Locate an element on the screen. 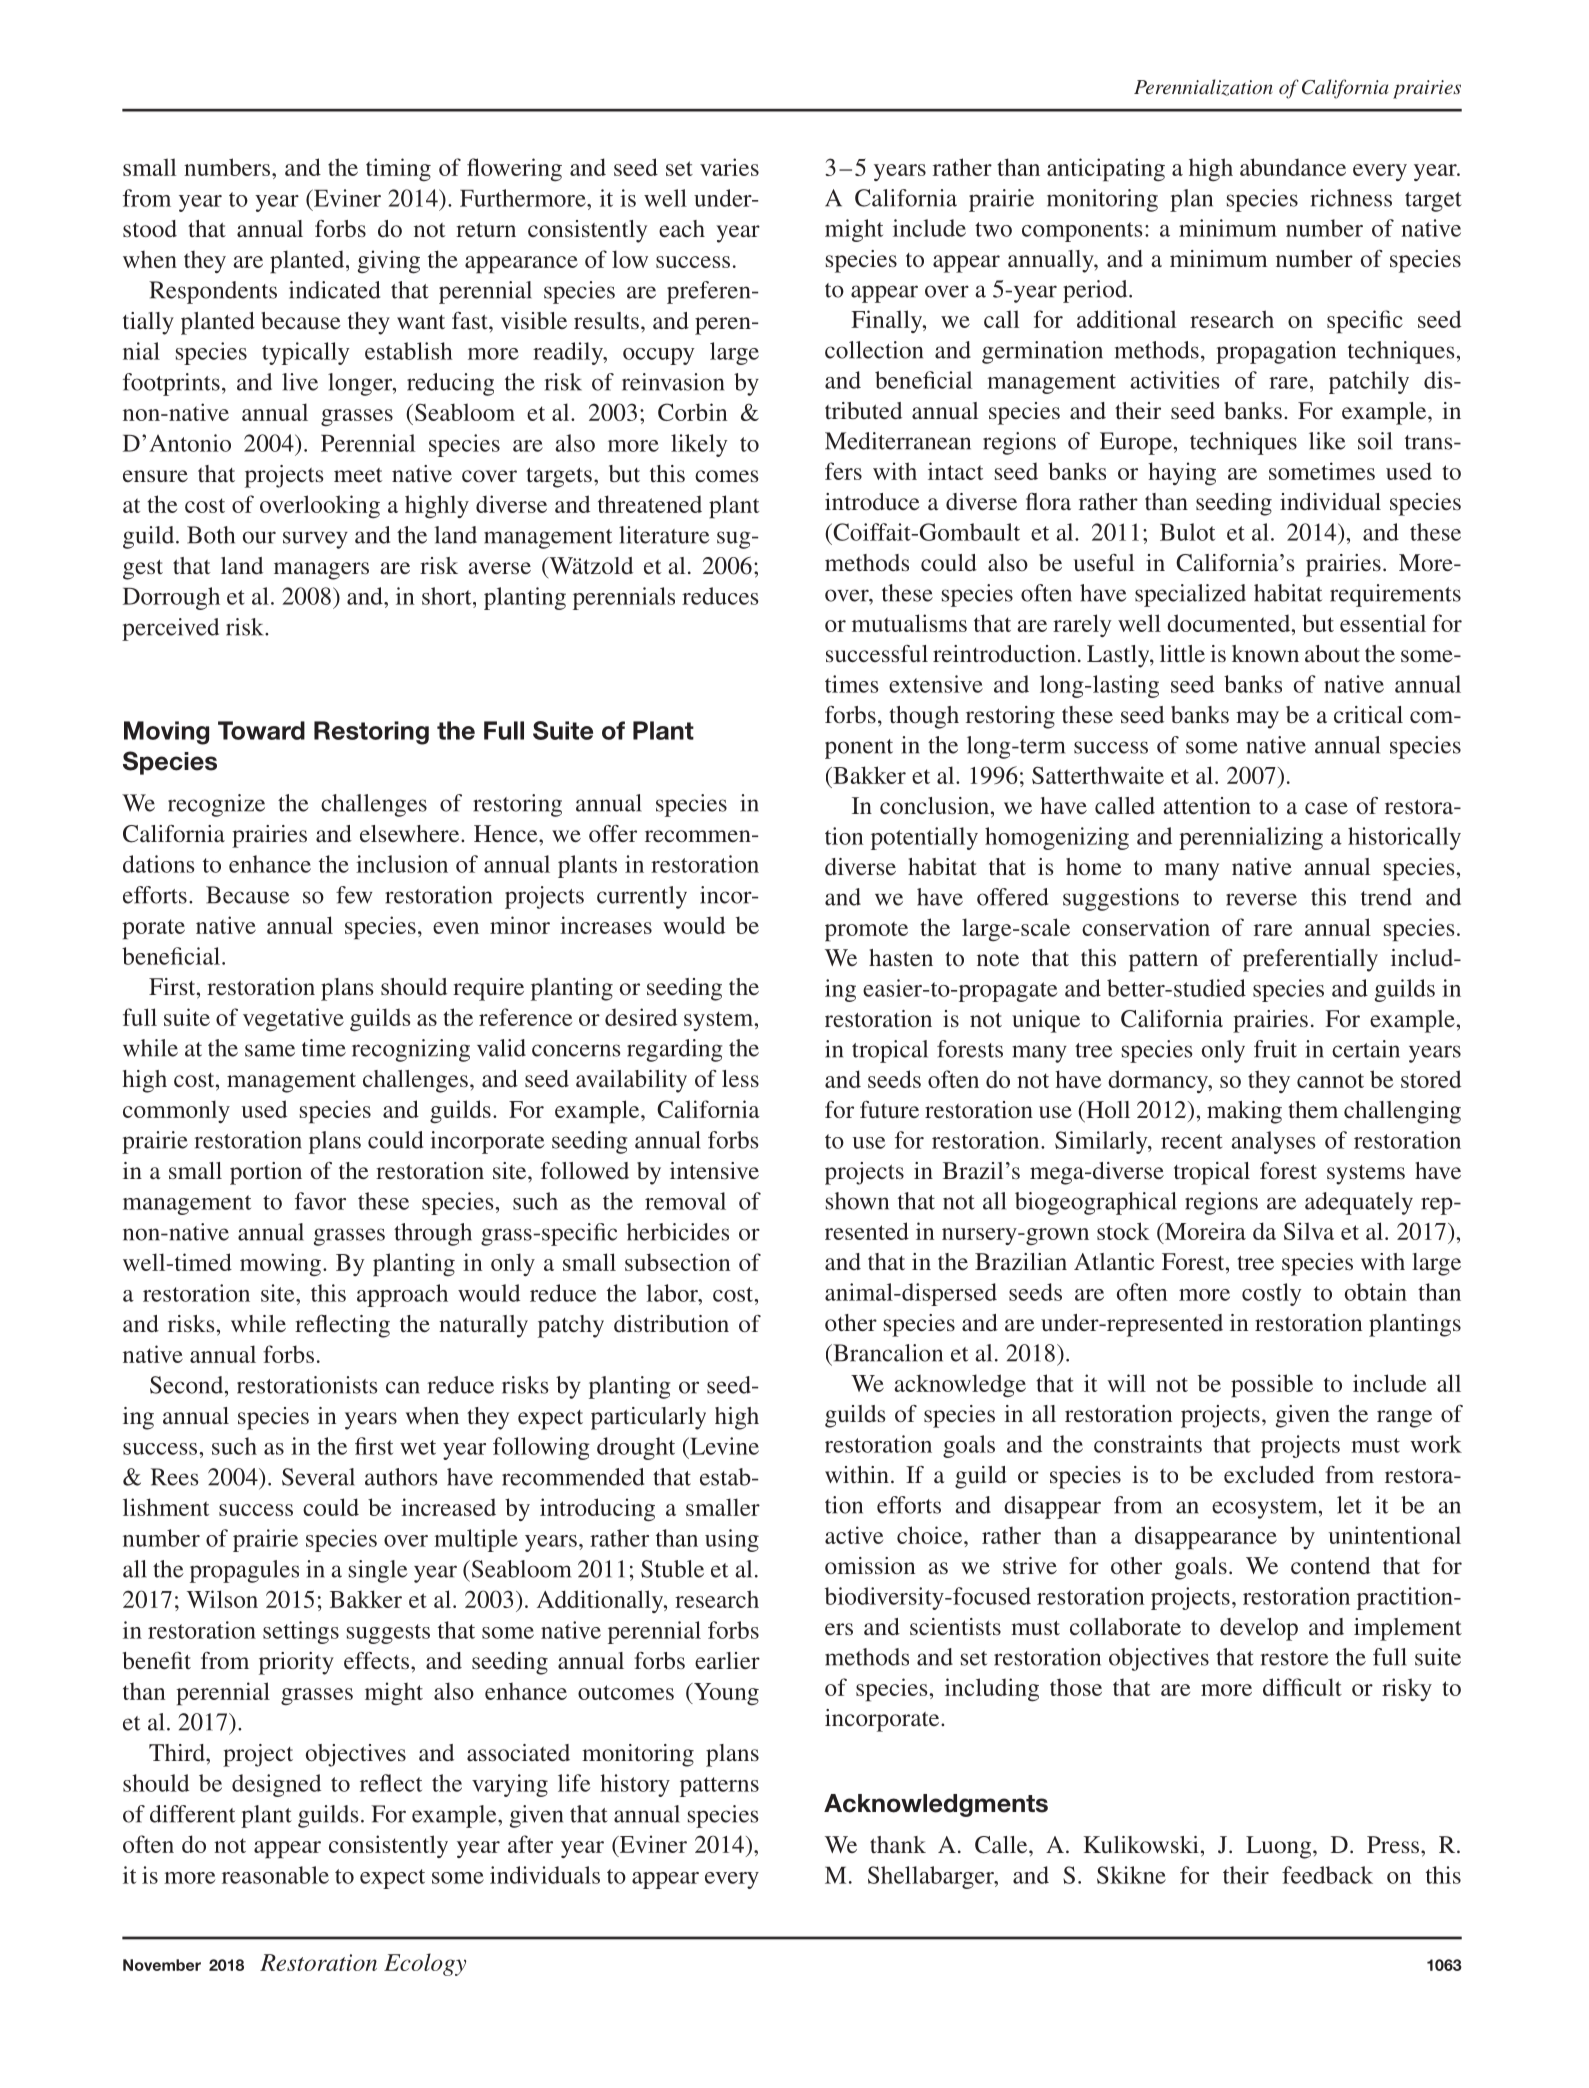  richness is located at coordinates (1351, 198).
